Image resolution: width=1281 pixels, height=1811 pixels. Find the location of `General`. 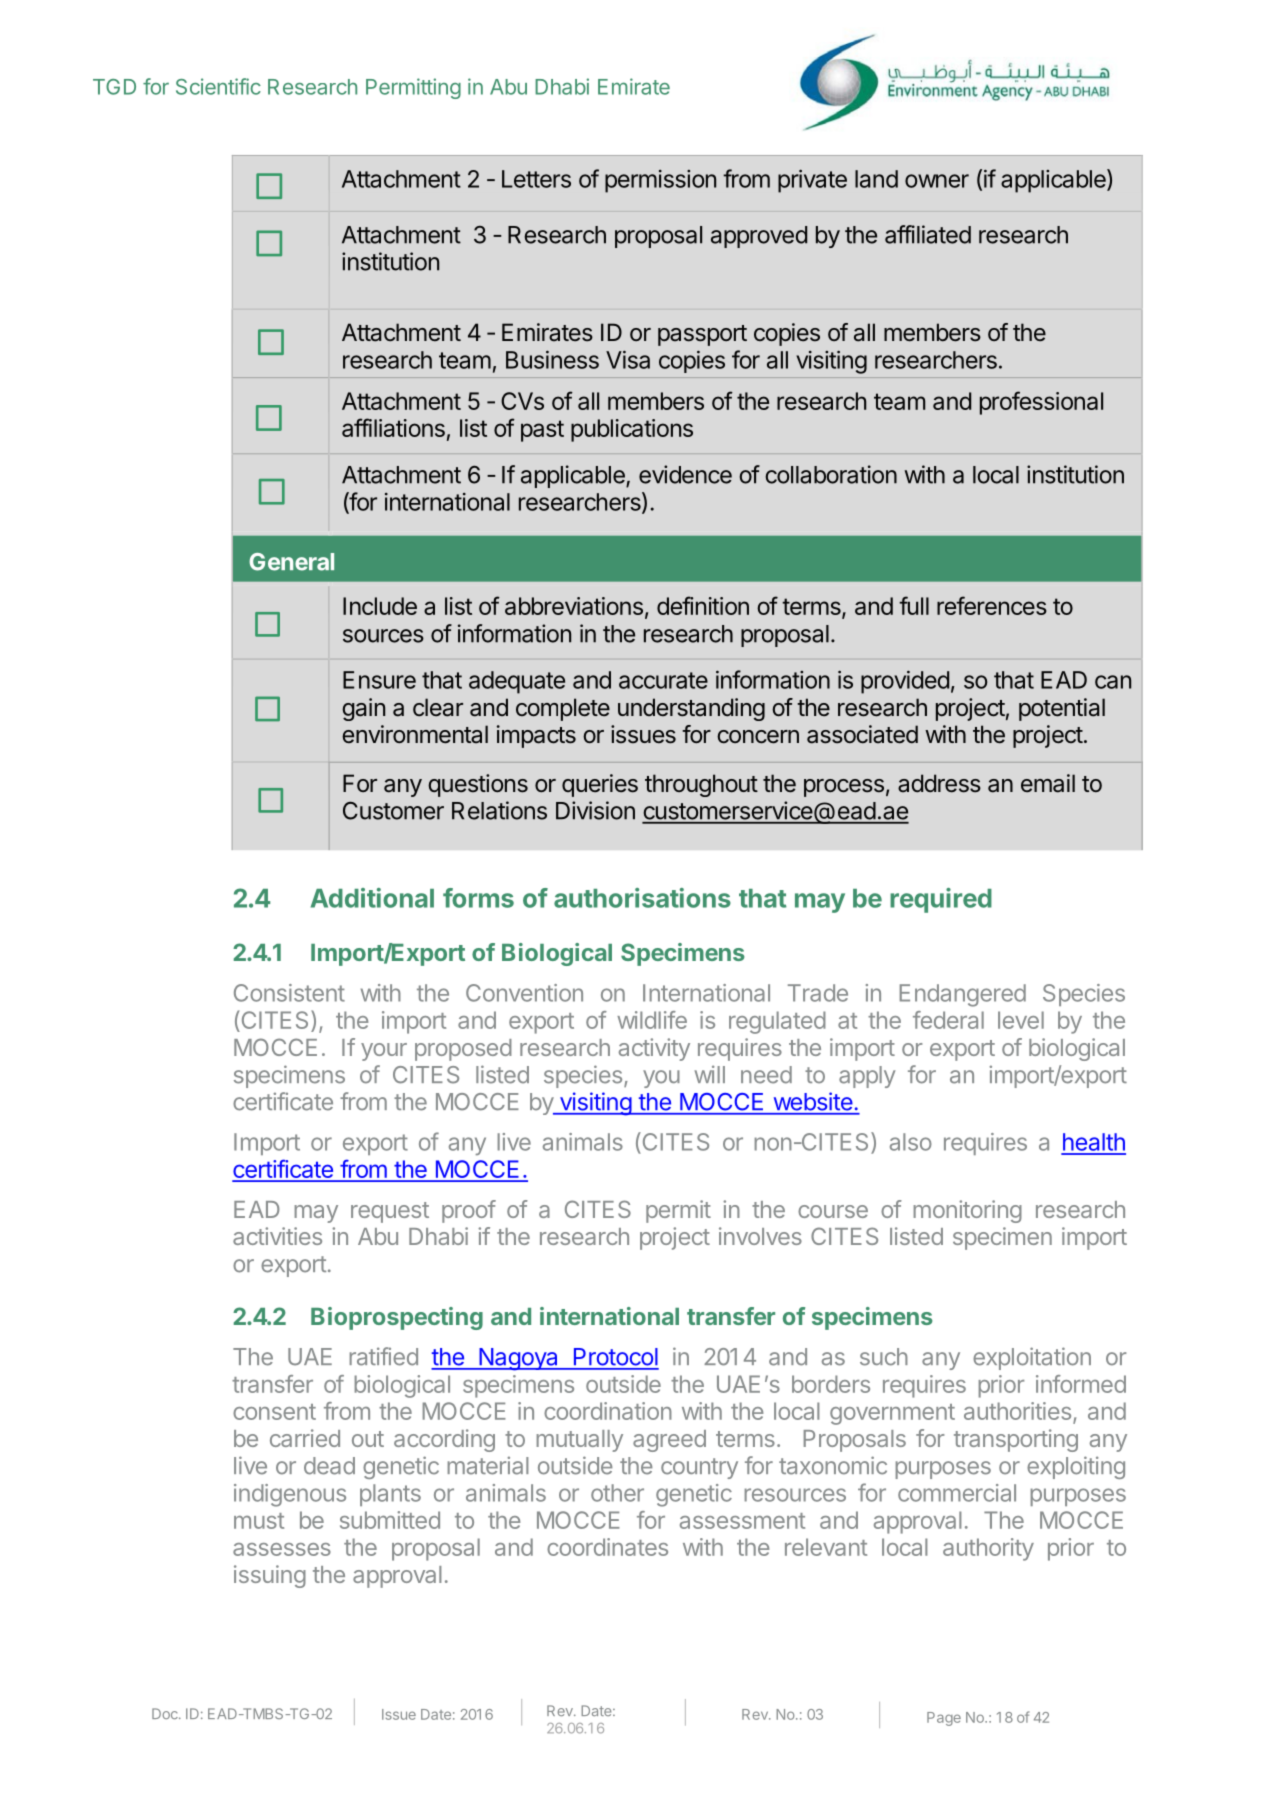

General is located at coordinates (291, 562).
